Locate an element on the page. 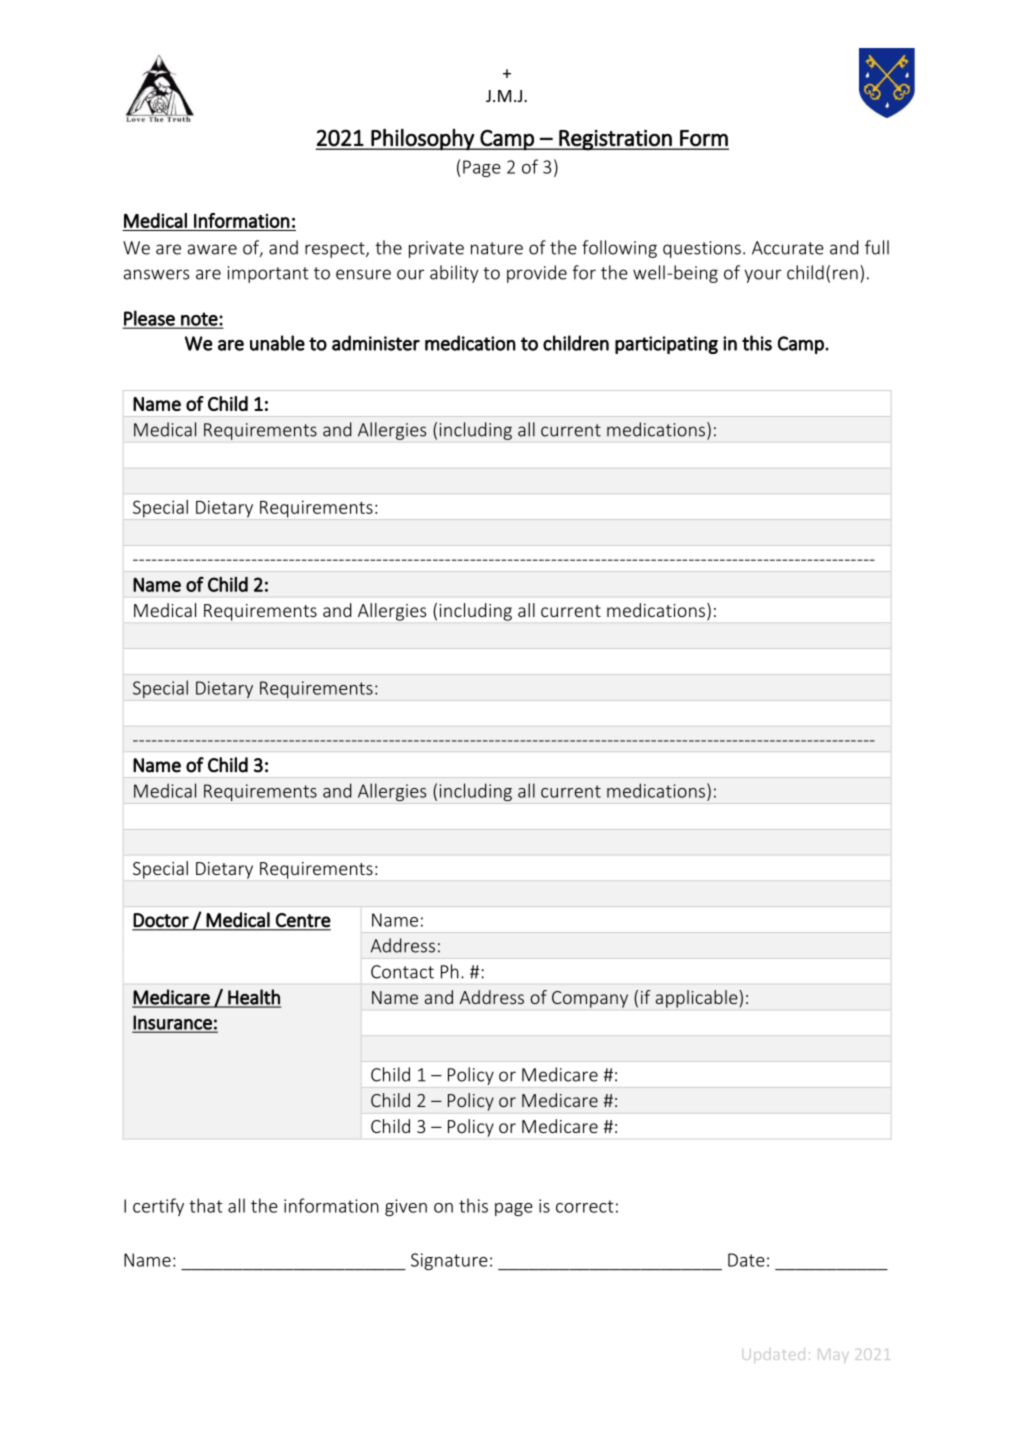  Accurate is located at coordinates (788, 248).
